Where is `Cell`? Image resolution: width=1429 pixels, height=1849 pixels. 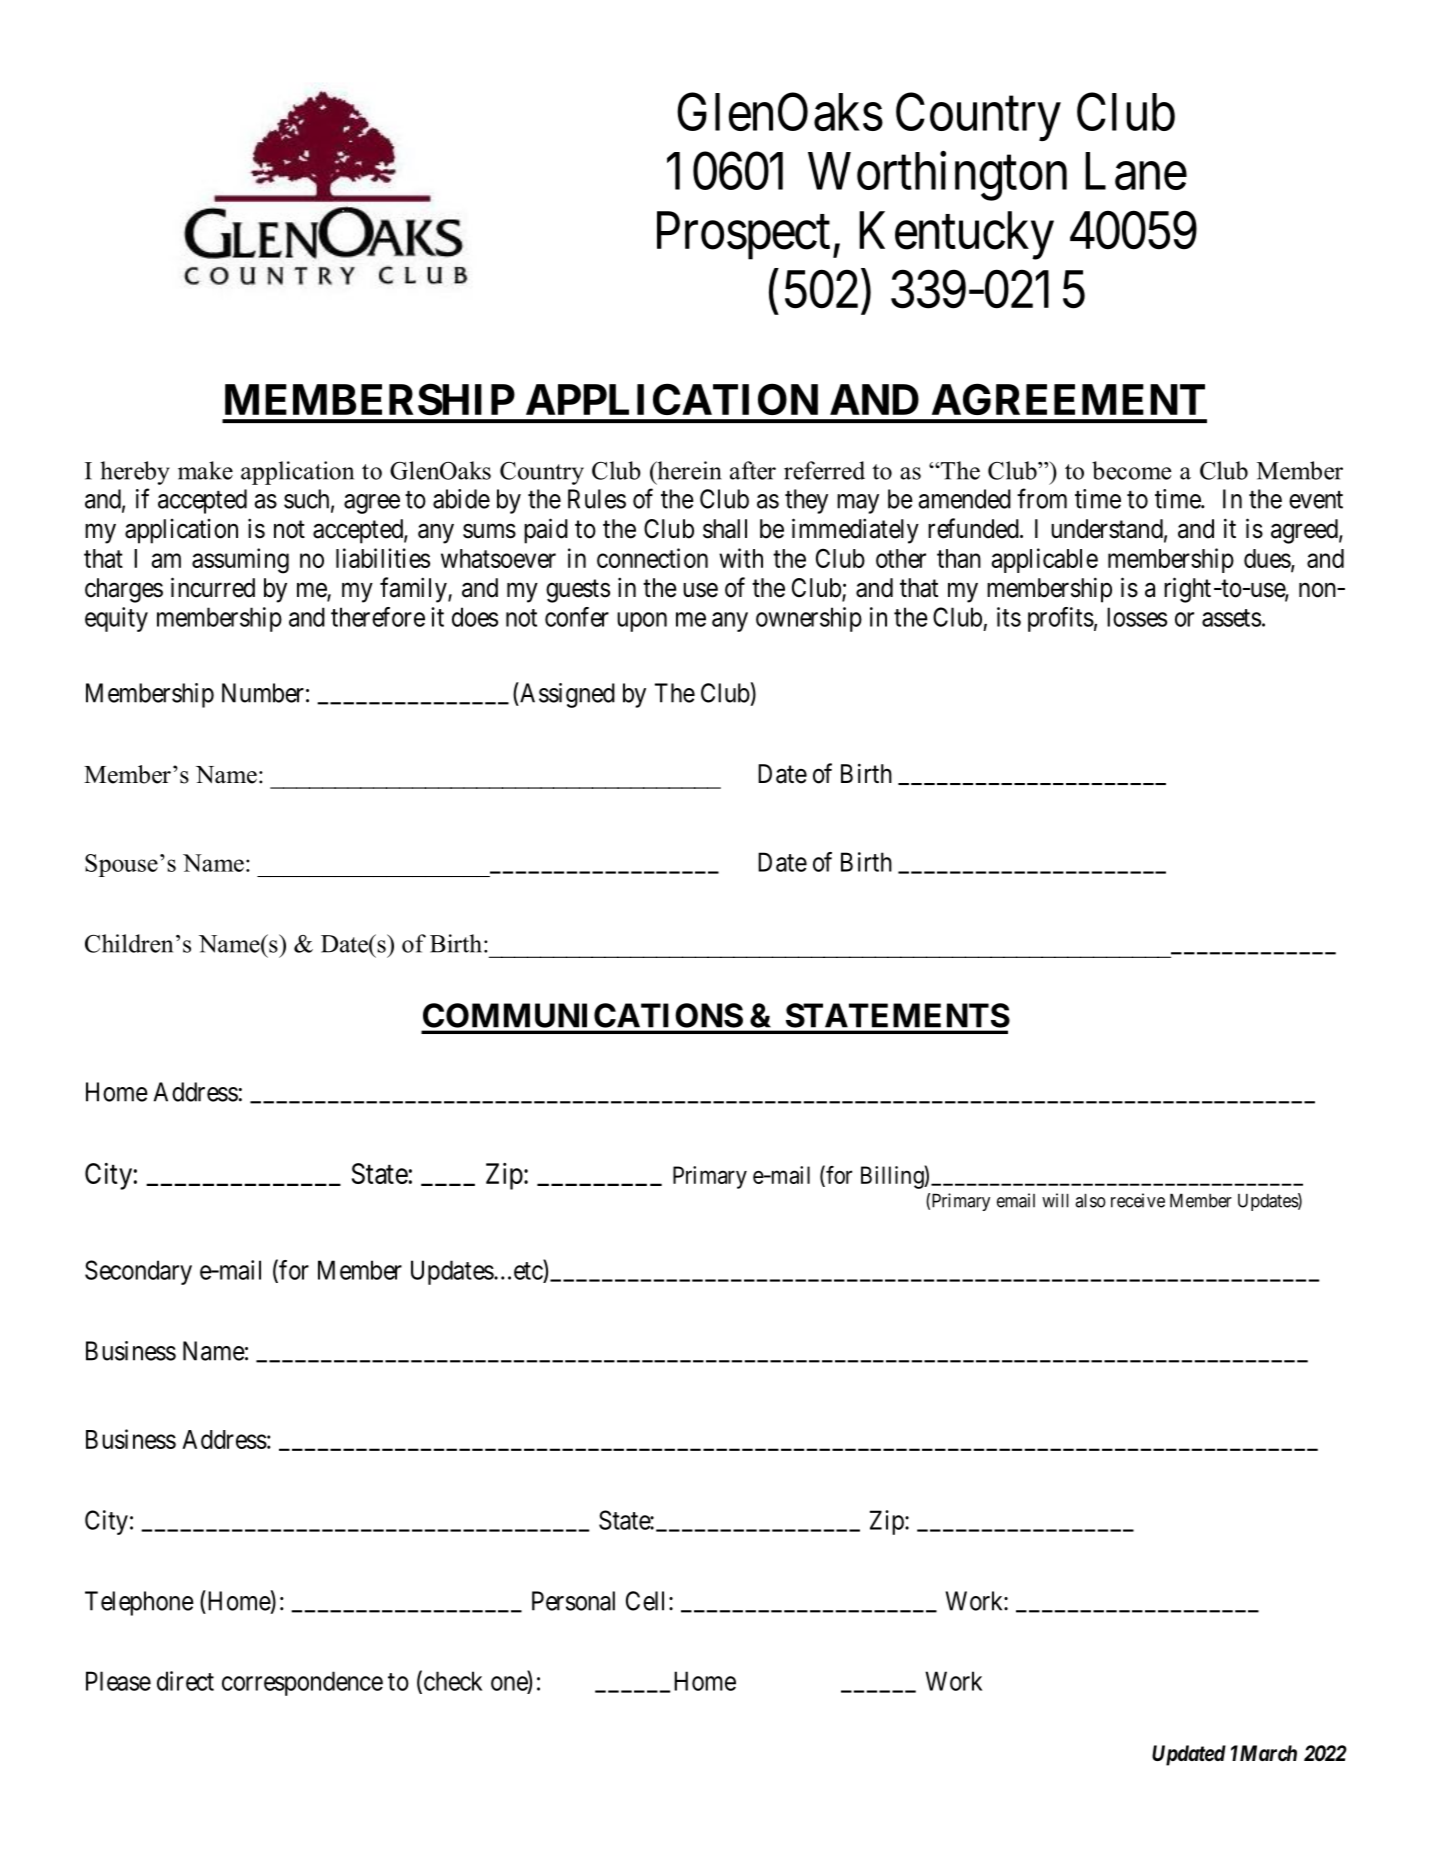
Cell is located at coordinates (645, 1601).
